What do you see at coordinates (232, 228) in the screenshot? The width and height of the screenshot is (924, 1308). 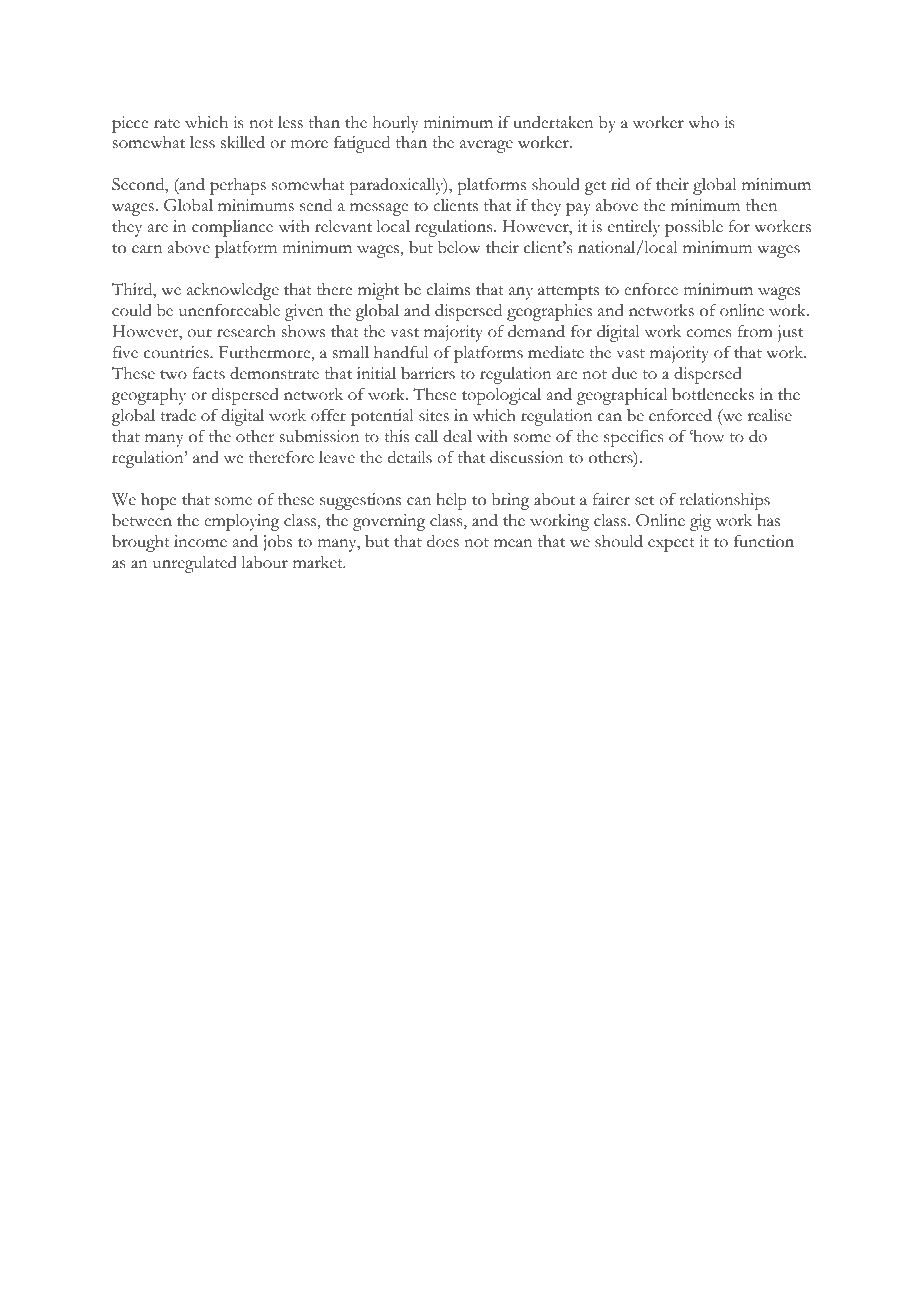 I see `compliance` at bounding box center [232, 228].
